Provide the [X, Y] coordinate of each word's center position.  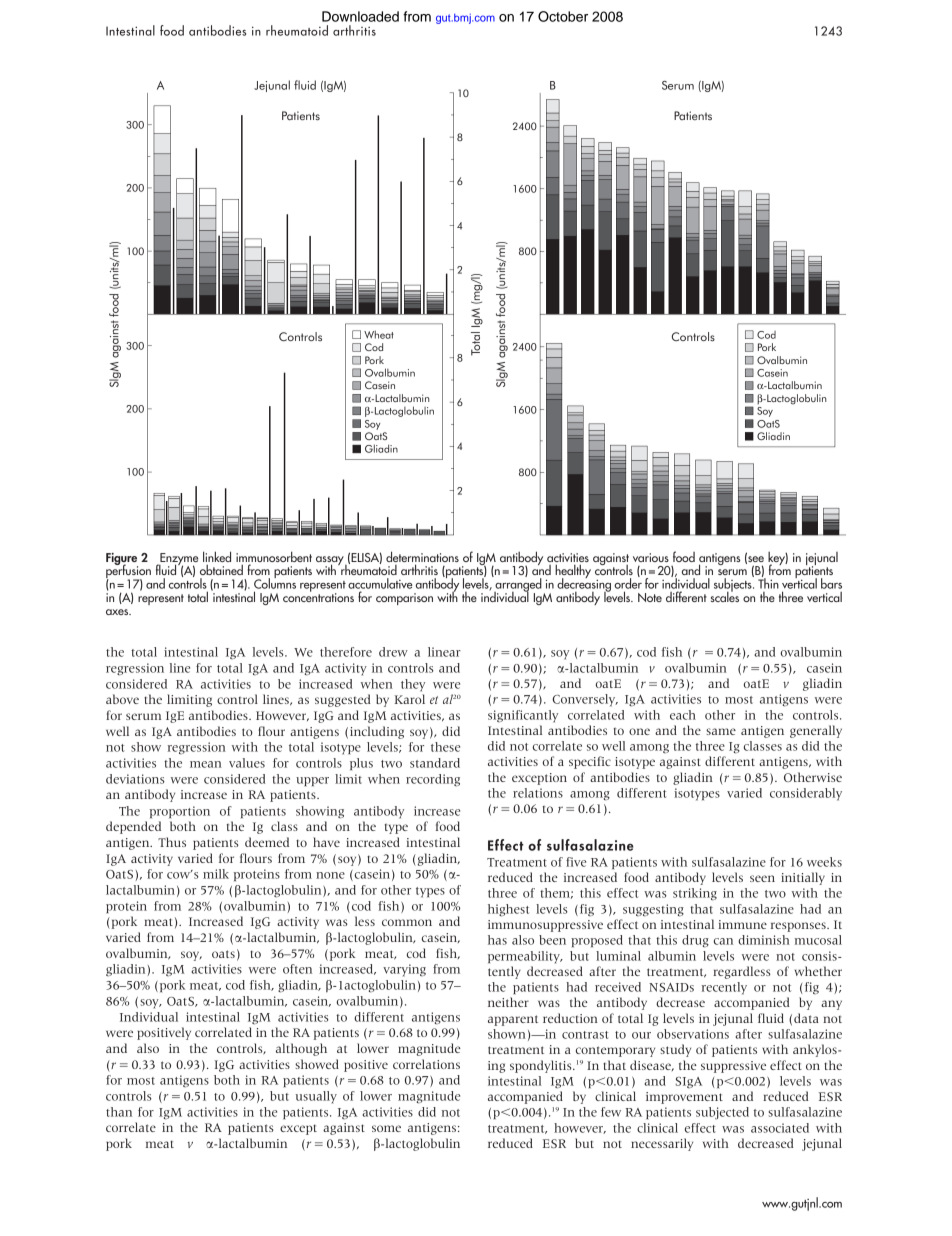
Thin [768, 582]
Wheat [379, 334]
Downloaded [360, 16]
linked [217, 556]
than [119, 1112]
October [563, 16]
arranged [517, 585]
